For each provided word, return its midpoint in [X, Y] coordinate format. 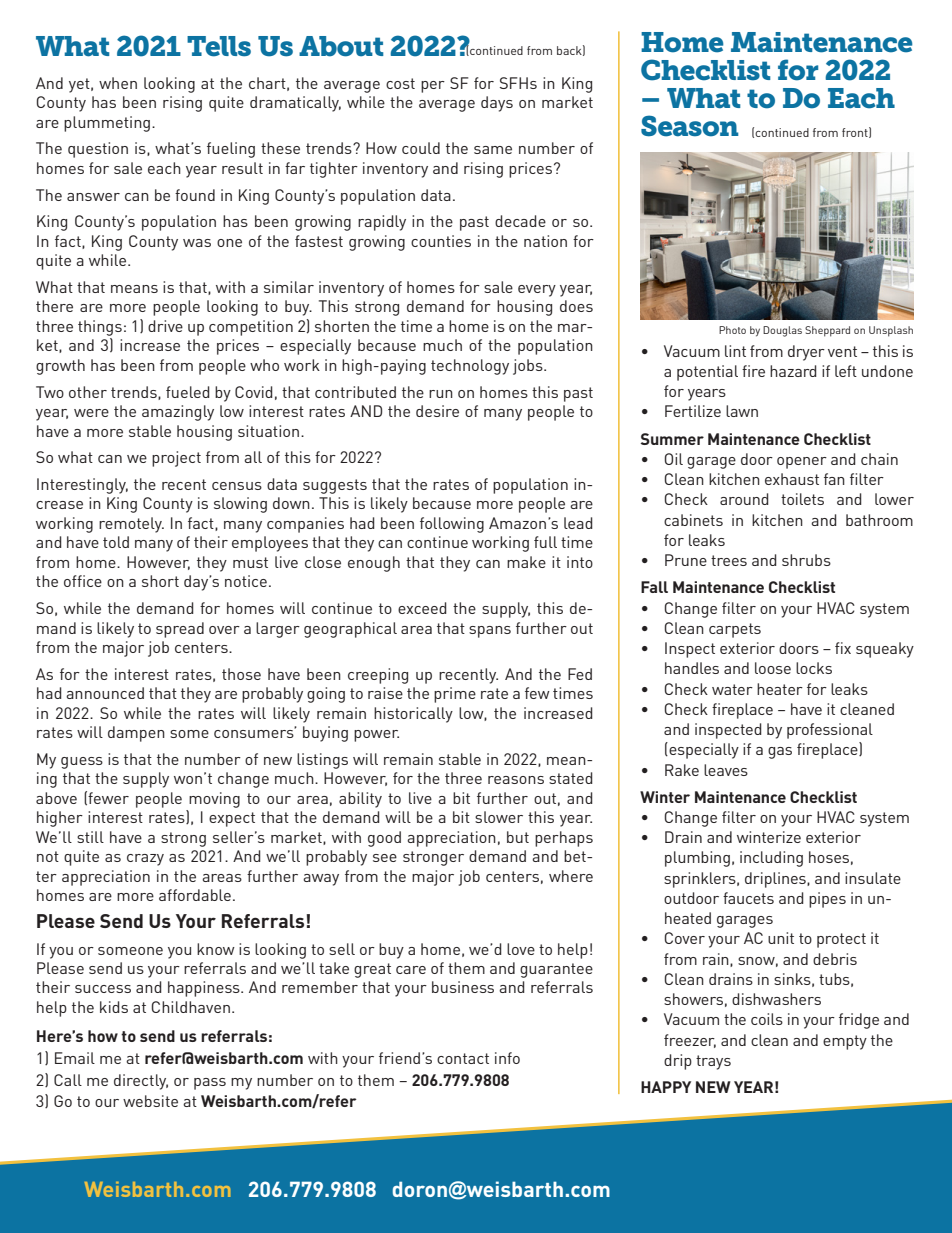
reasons [516, 780]
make [526, 562]
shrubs [806, 560]
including [771, 859]
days [497, 104]
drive [165, 326]
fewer [108, 798]
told [116, 542]
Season [690, 126]
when [118, 83]
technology [470, 367]
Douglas [782, 331]
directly [141, 1082]
